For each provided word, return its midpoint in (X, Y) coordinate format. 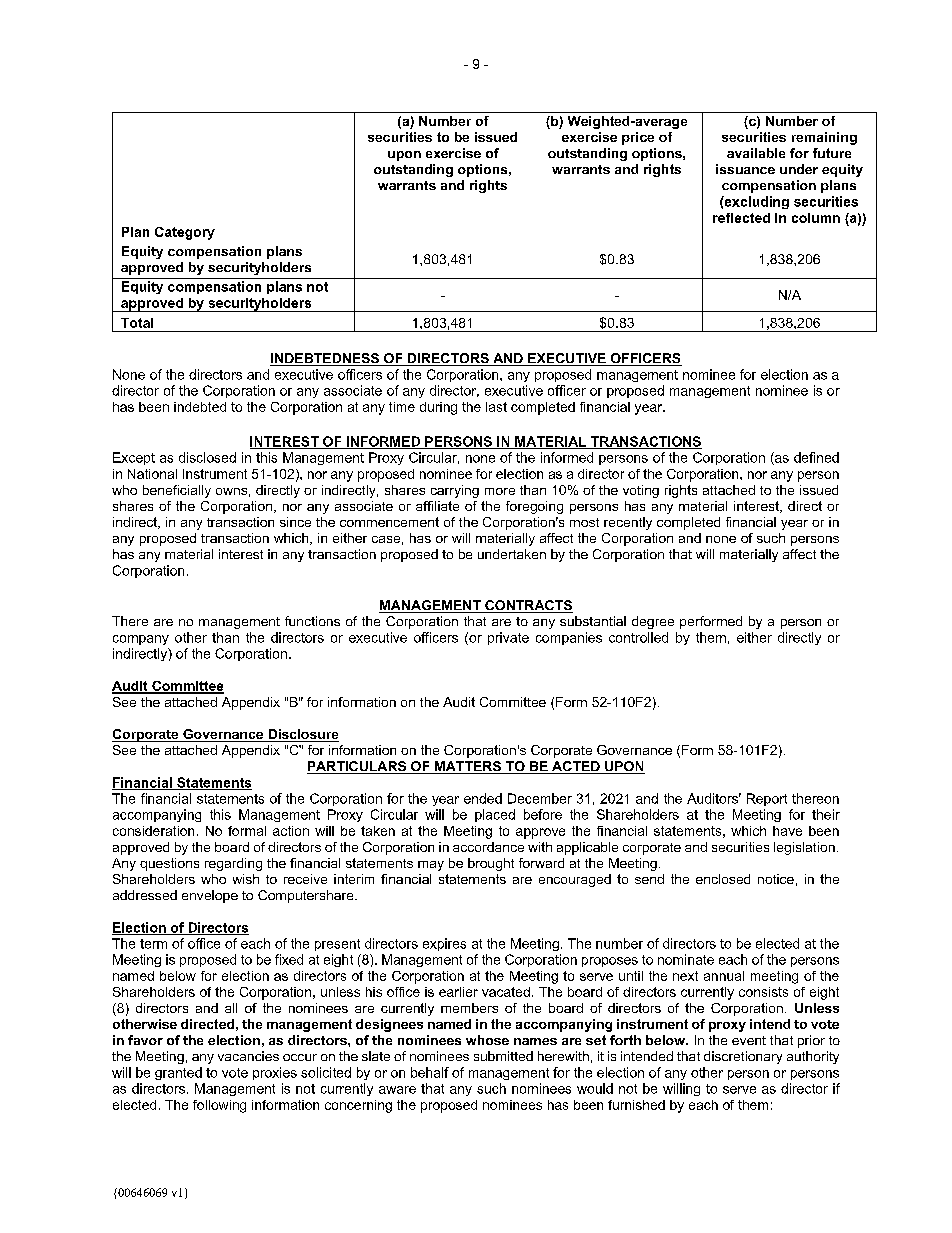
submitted (503, 1056)
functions (312, 621)
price (638, 138)
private (508, 638)
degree (653, 622)
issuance (745, 169)
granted (178, 1073)
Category (185, 233)
